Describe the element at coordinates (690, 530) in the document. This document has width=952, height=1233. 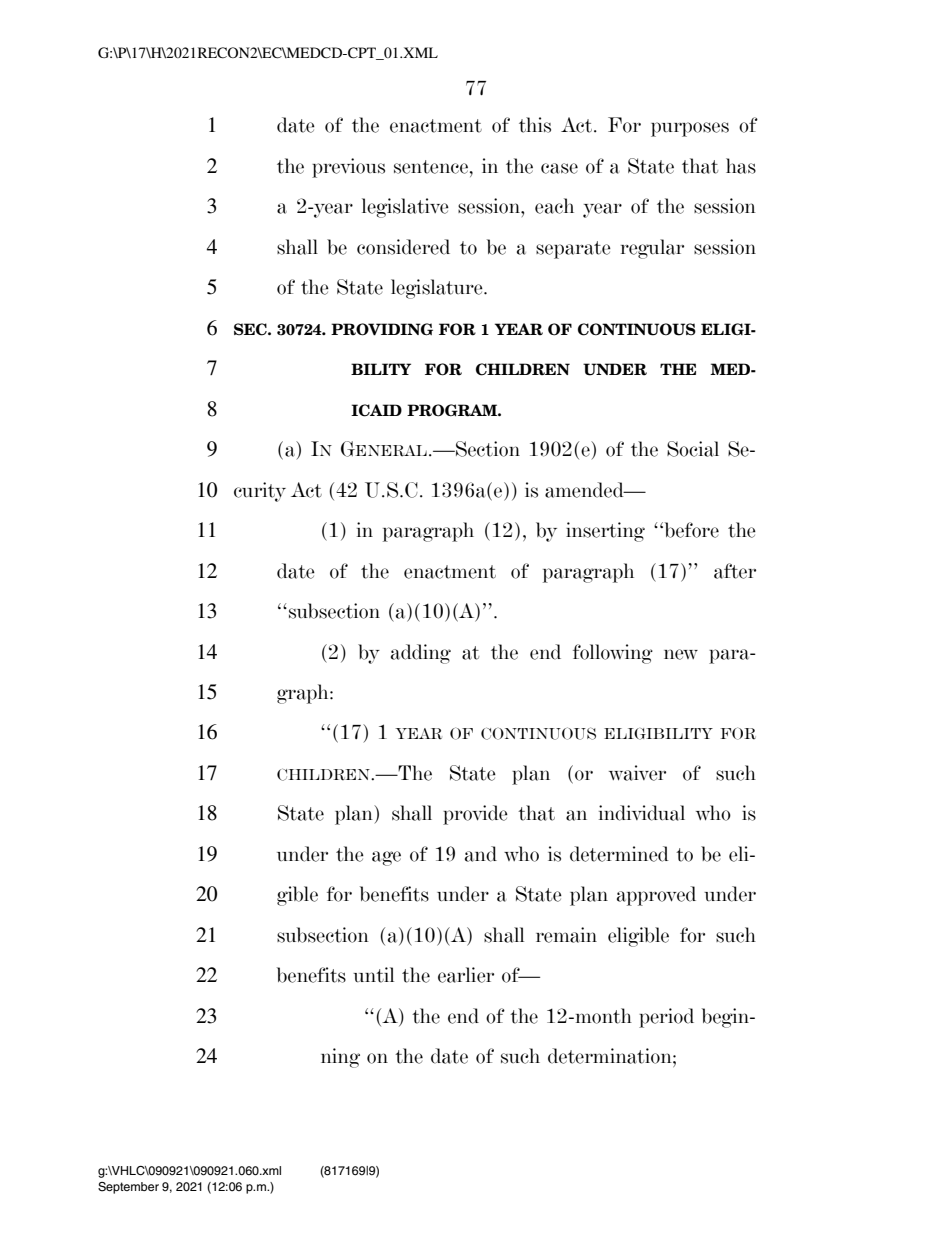
I see `before` at that location.
